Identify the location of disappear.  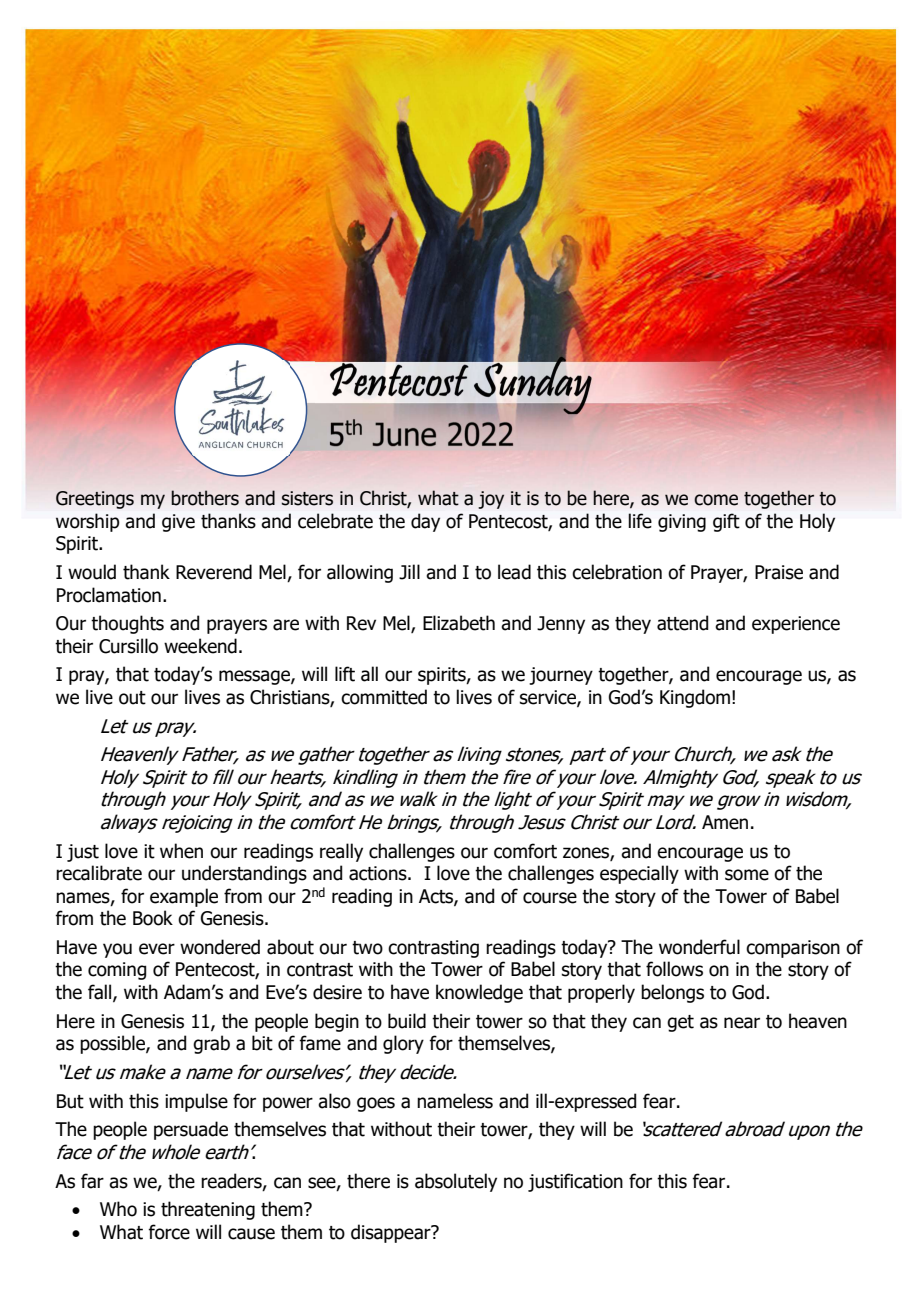
(392, 1233).
